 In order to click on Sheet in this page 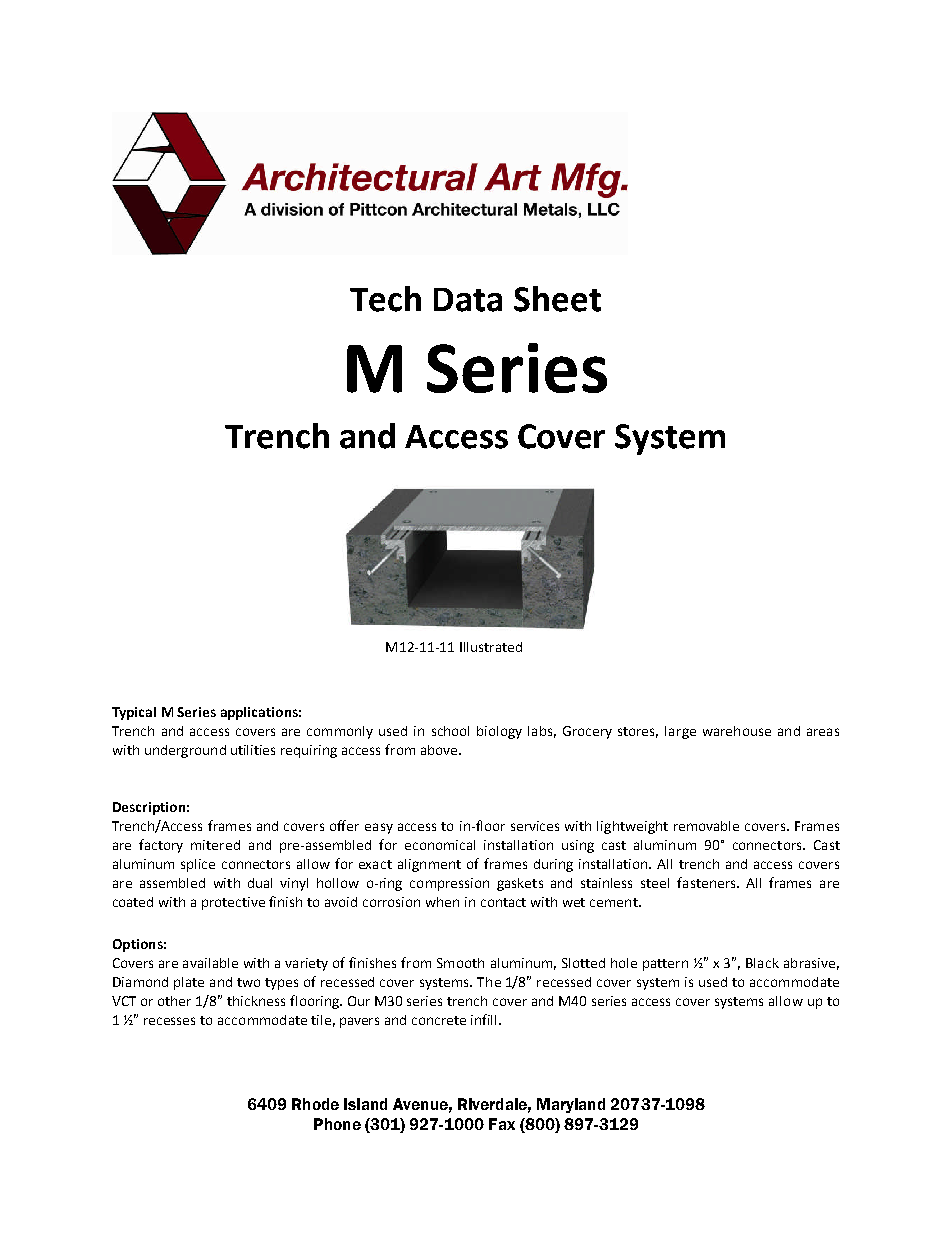, I will do `click(557, 299)`.
